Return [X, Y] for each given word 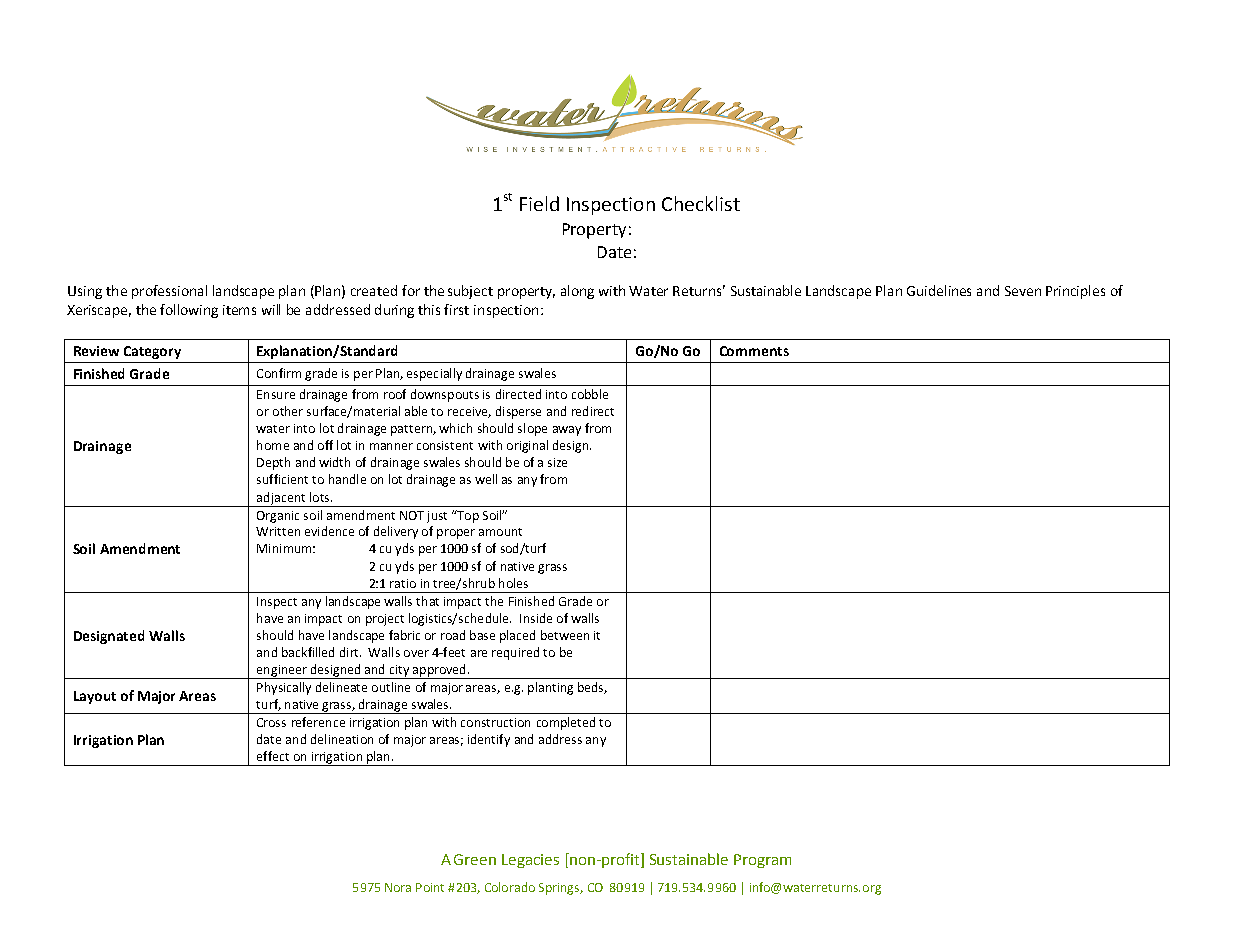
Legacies [530, 861]
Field [539, 203]
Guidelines [939, 290]
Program [762, 861]
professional [169, 292]
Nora [398, 887]
